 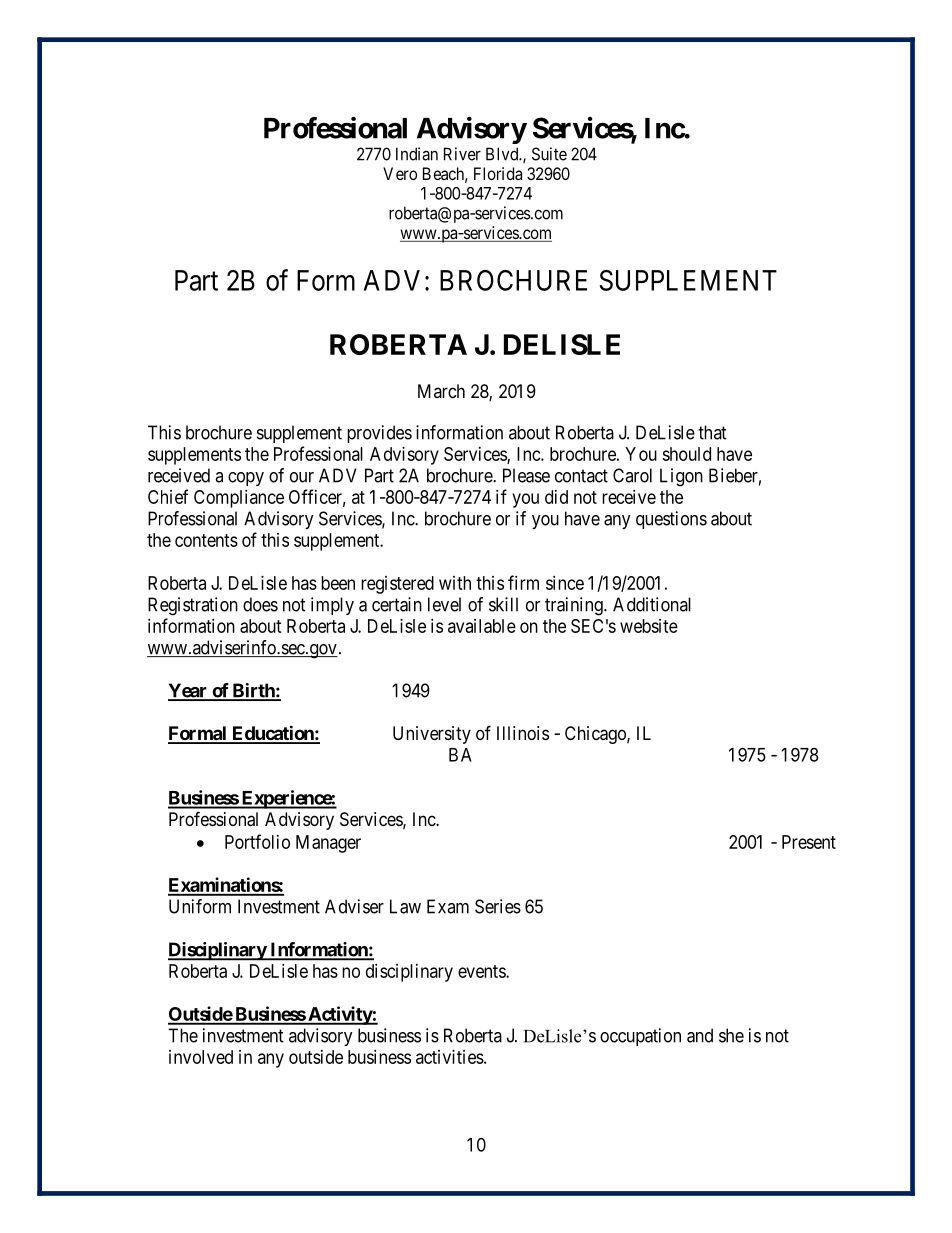 What do you see at coordinates (400, 173) in the image?
I see `Vero` at bounding box center [400, 173].
